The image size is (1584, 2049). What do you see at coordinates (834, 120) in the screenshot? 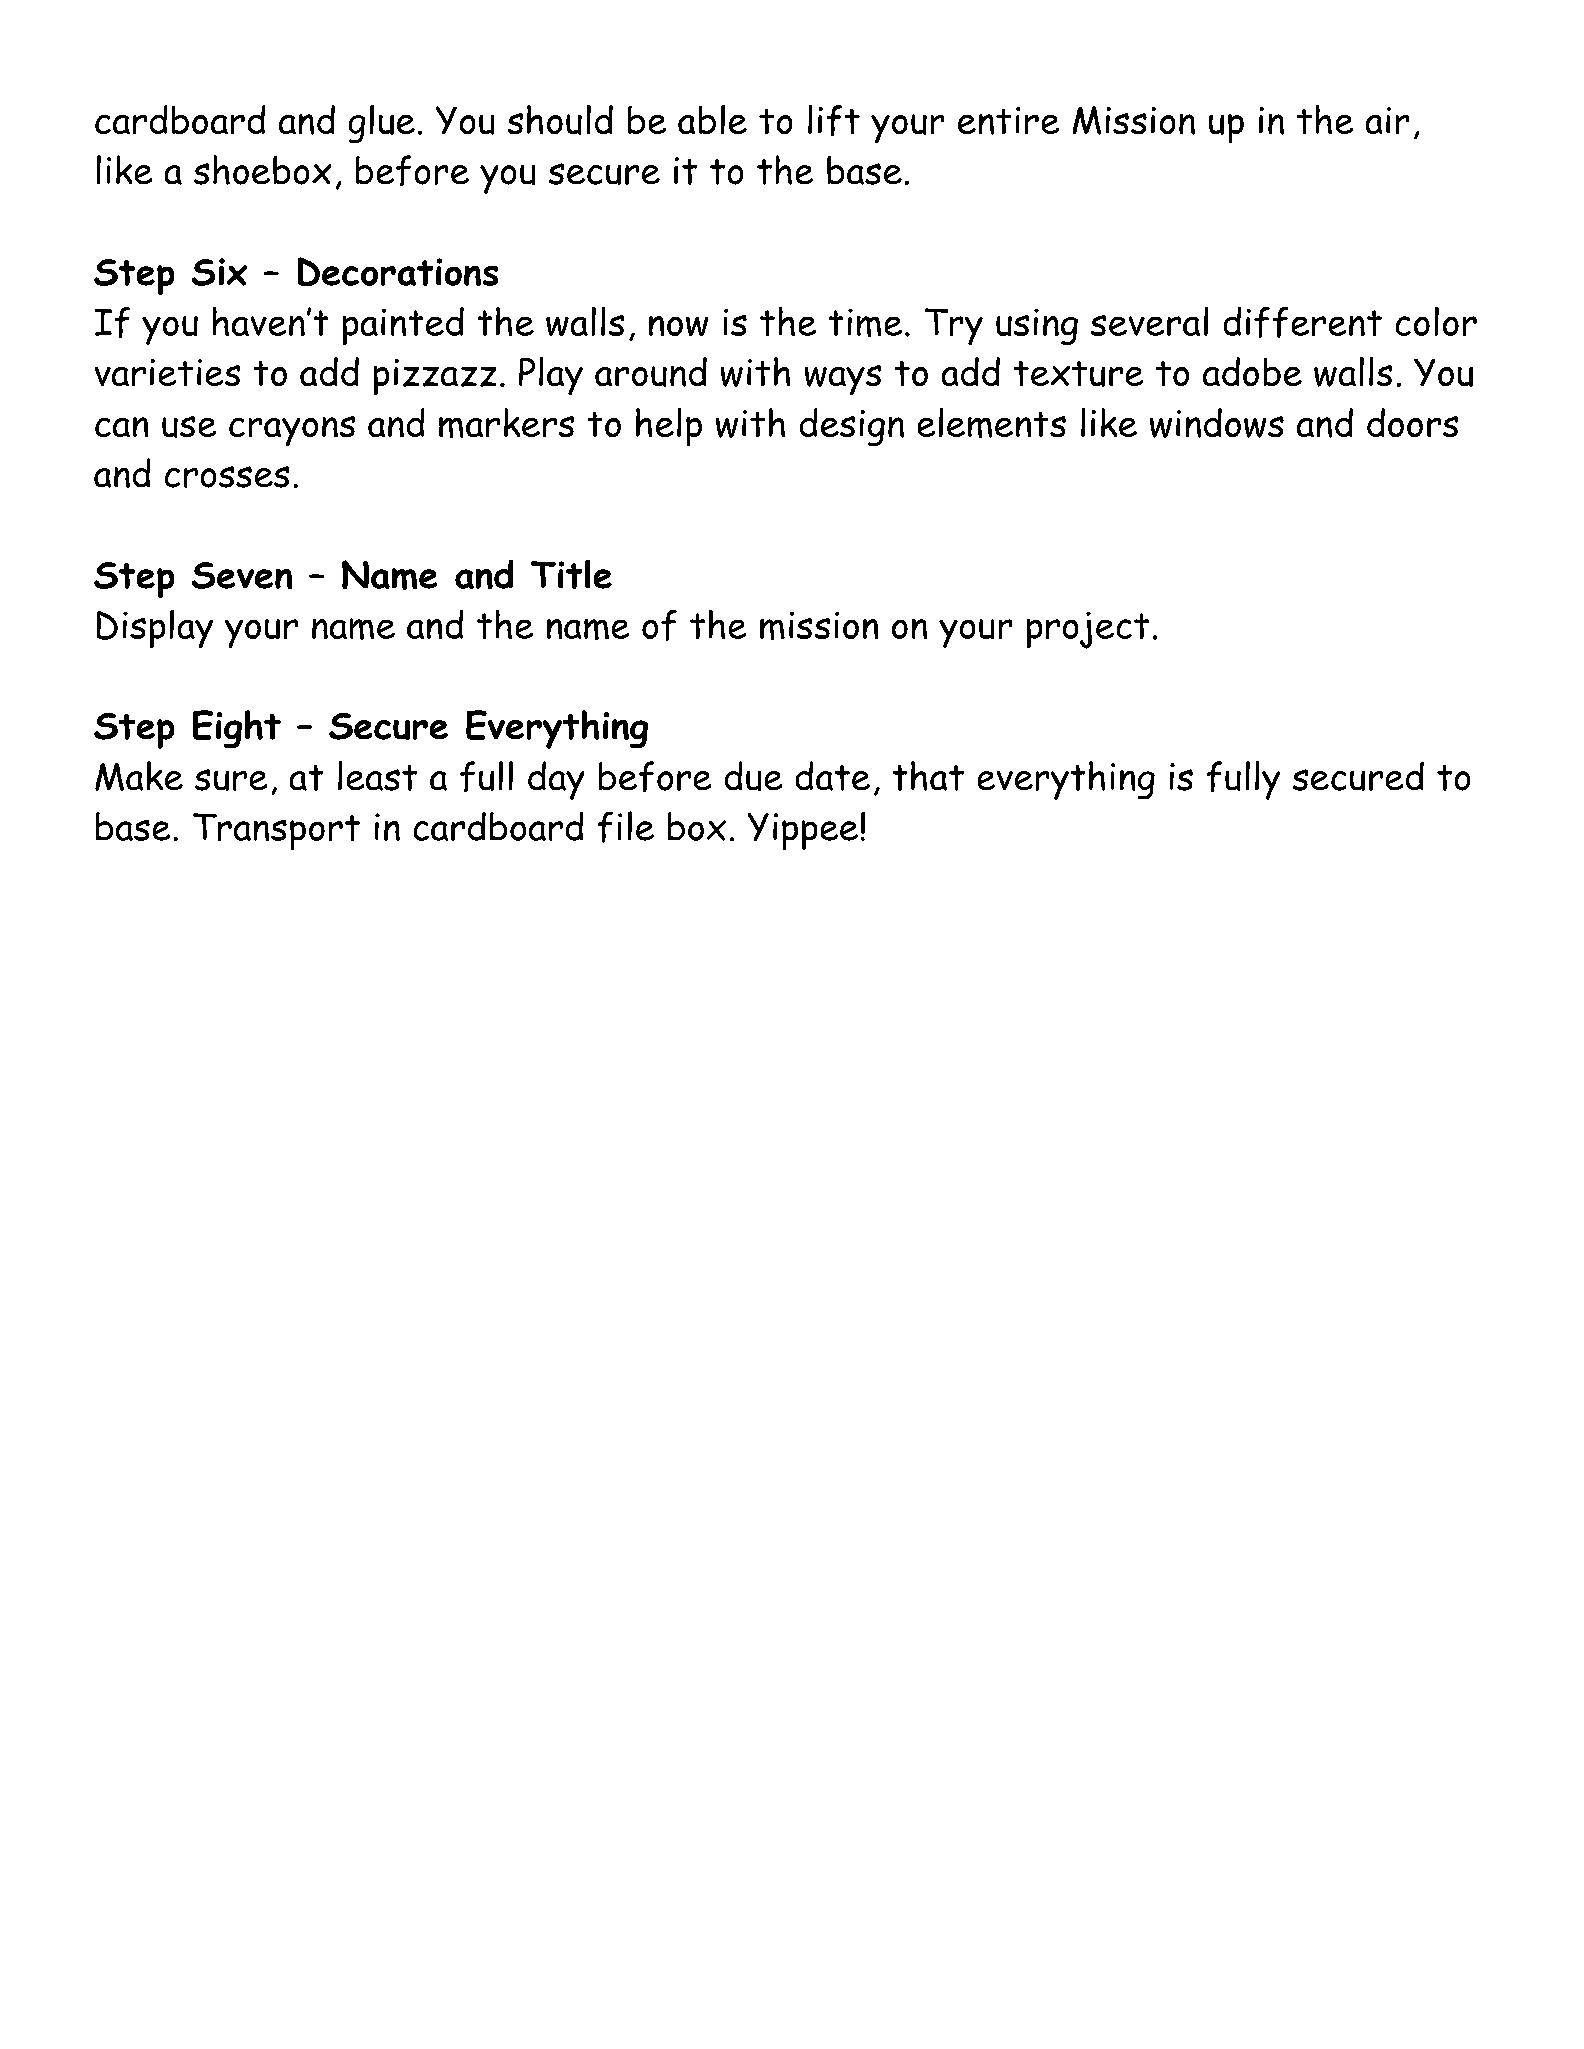
I see `lift` at bounding box center [834, 120].
